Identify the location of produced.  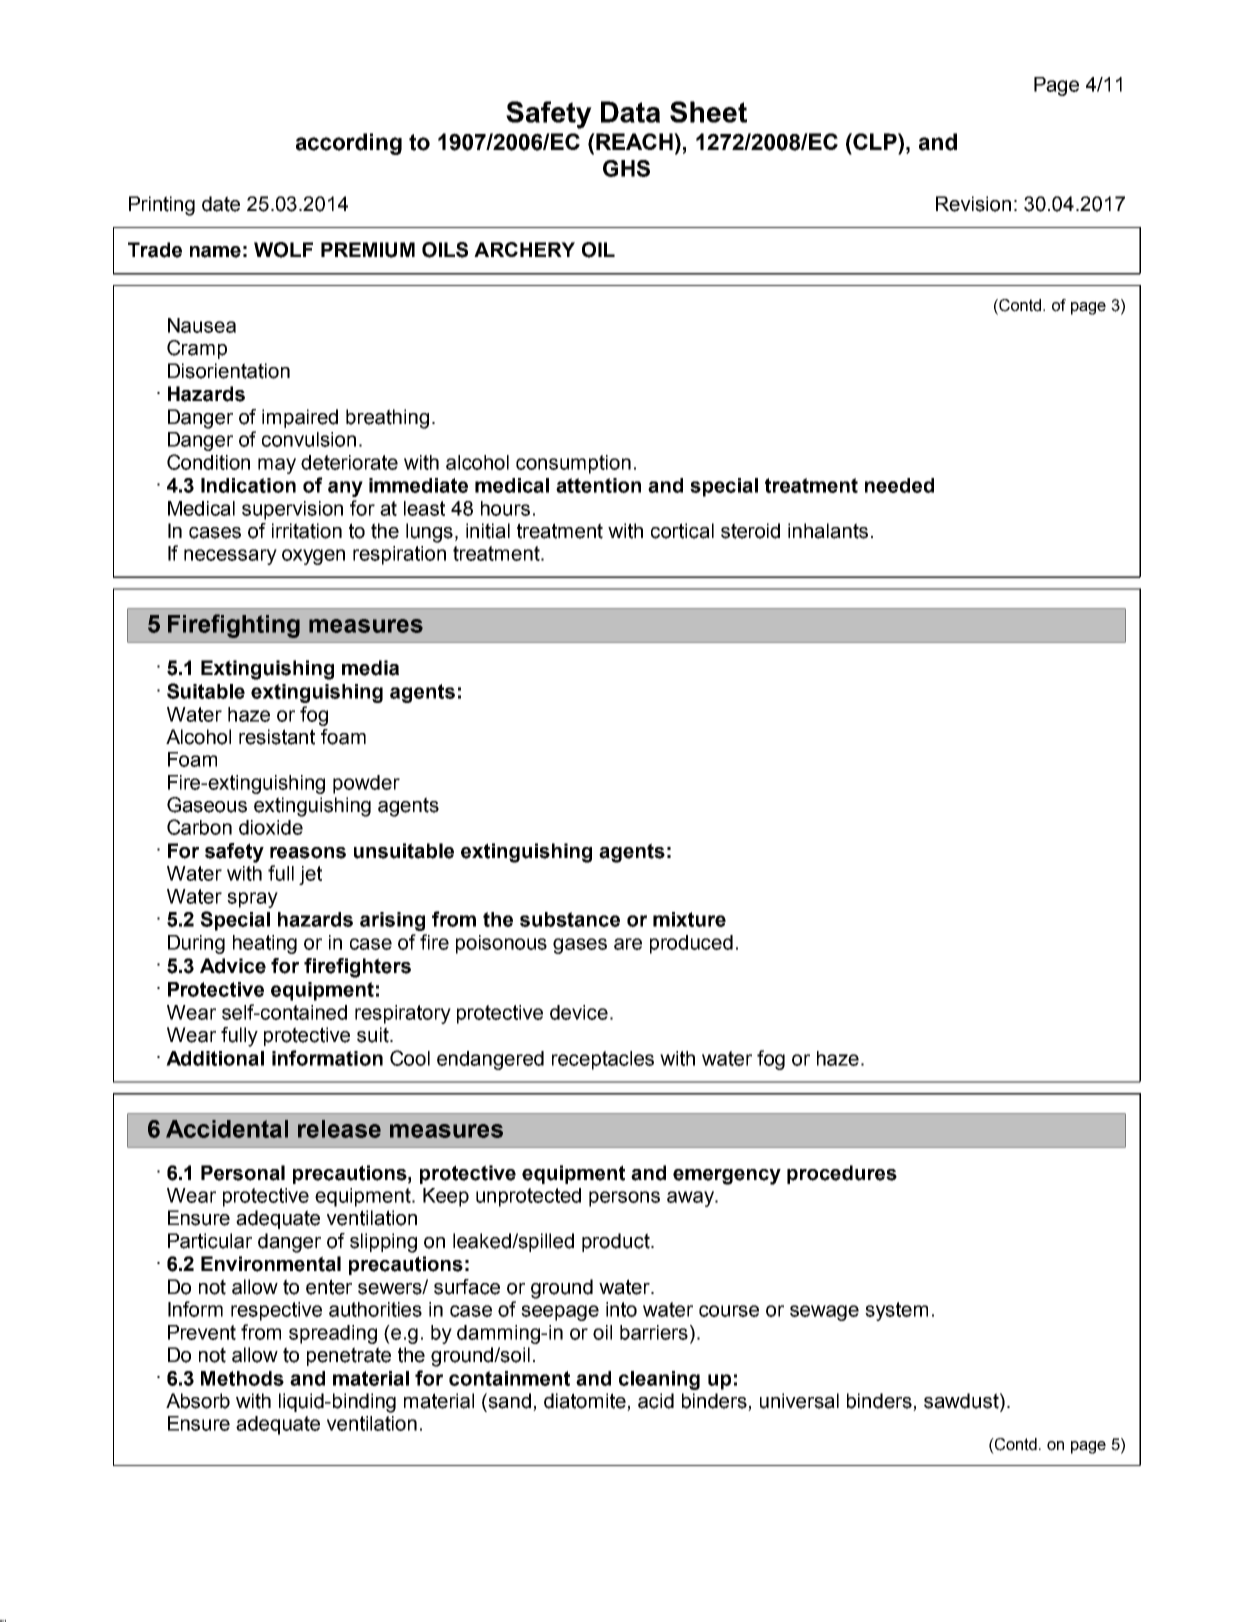
(691, 944).
